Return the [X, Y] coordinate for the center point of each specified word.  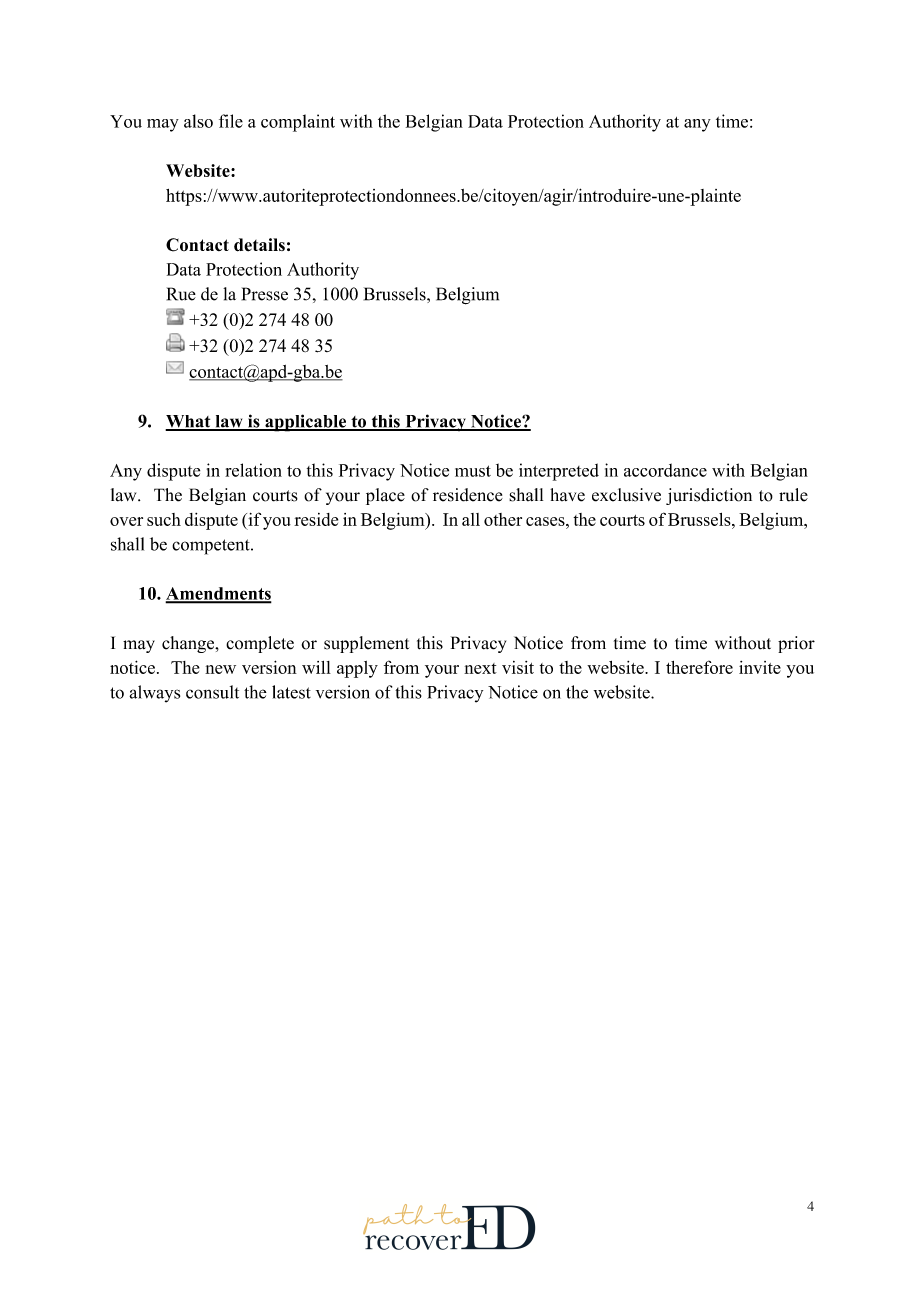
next [480, 668]
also [198, 121]
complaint [298, 123]
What [189, 422]
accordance [665, 470]
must [473, 471]
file [231, 121]
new [220, 669]
